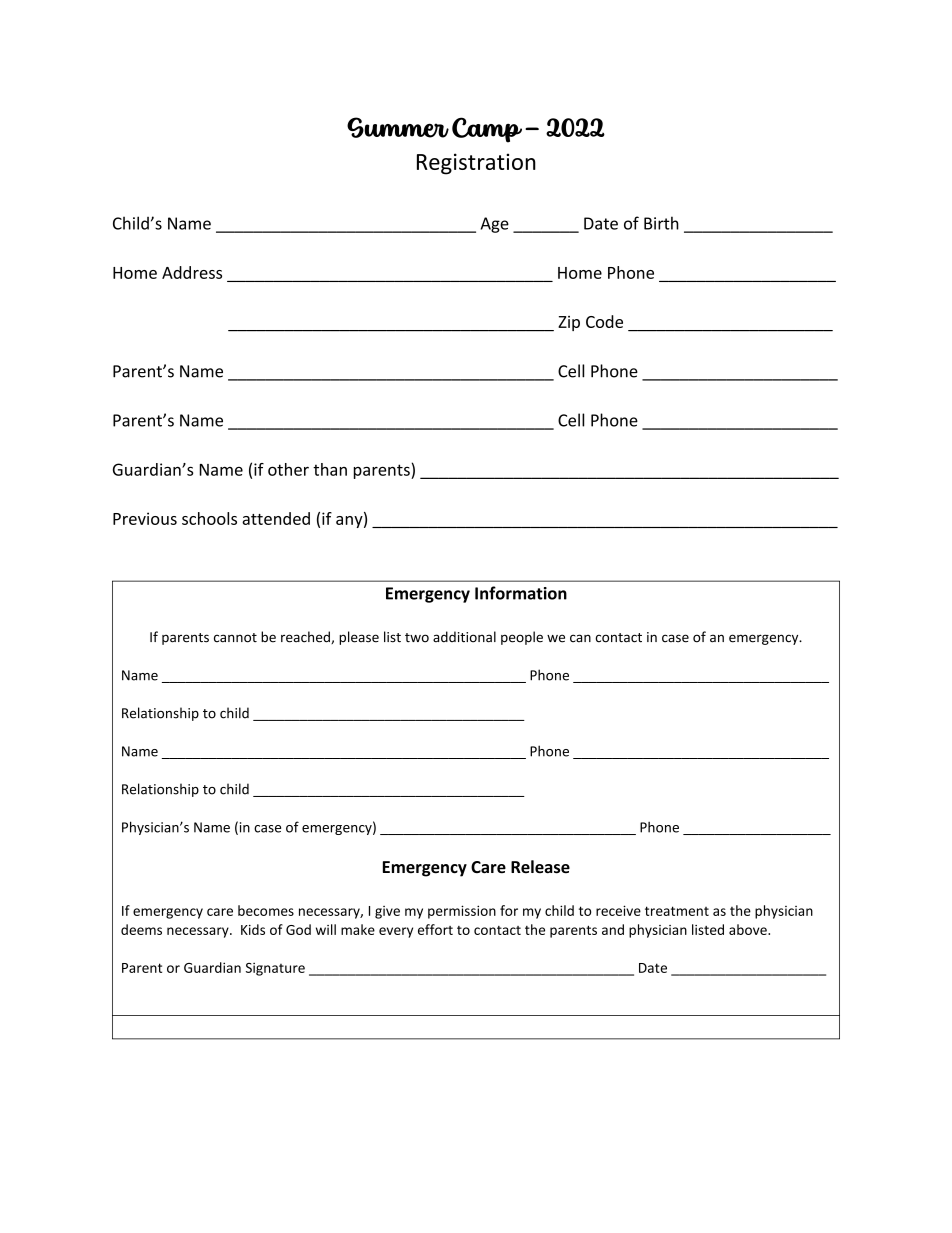  What do you see at coordinates (209, 518) in the page?
I see `schools` at bounding box center [209, 518].
